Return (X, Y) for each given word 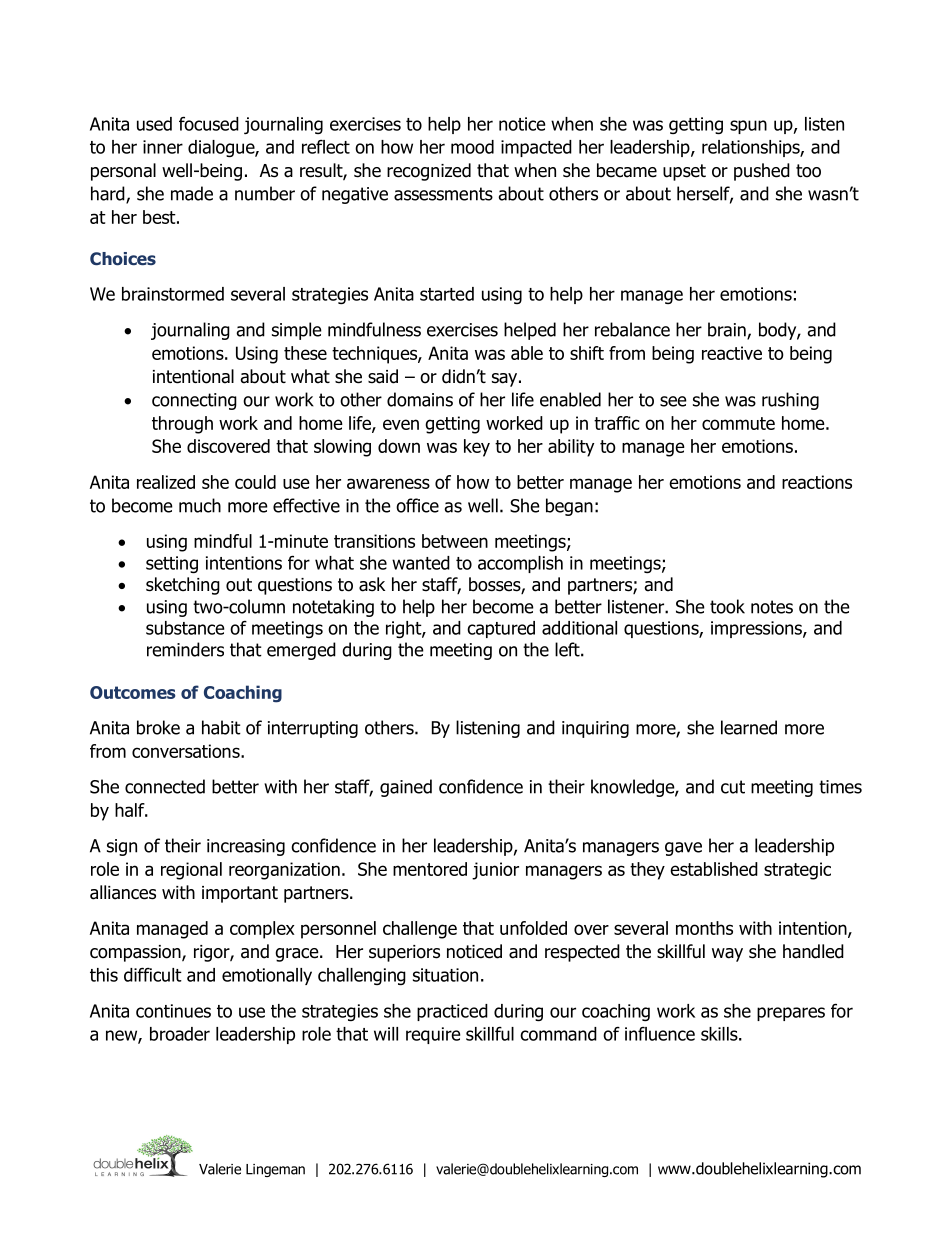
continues (173, 1011)
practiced (452, 1012)
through (182, 425)
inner (163, 147)
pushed (762, 172)
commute (738, 423)
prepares (791, 1014)
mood (472, 147)
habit (221, 727)
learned (749, 727)
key (477, 448)
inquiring (595, 729)
